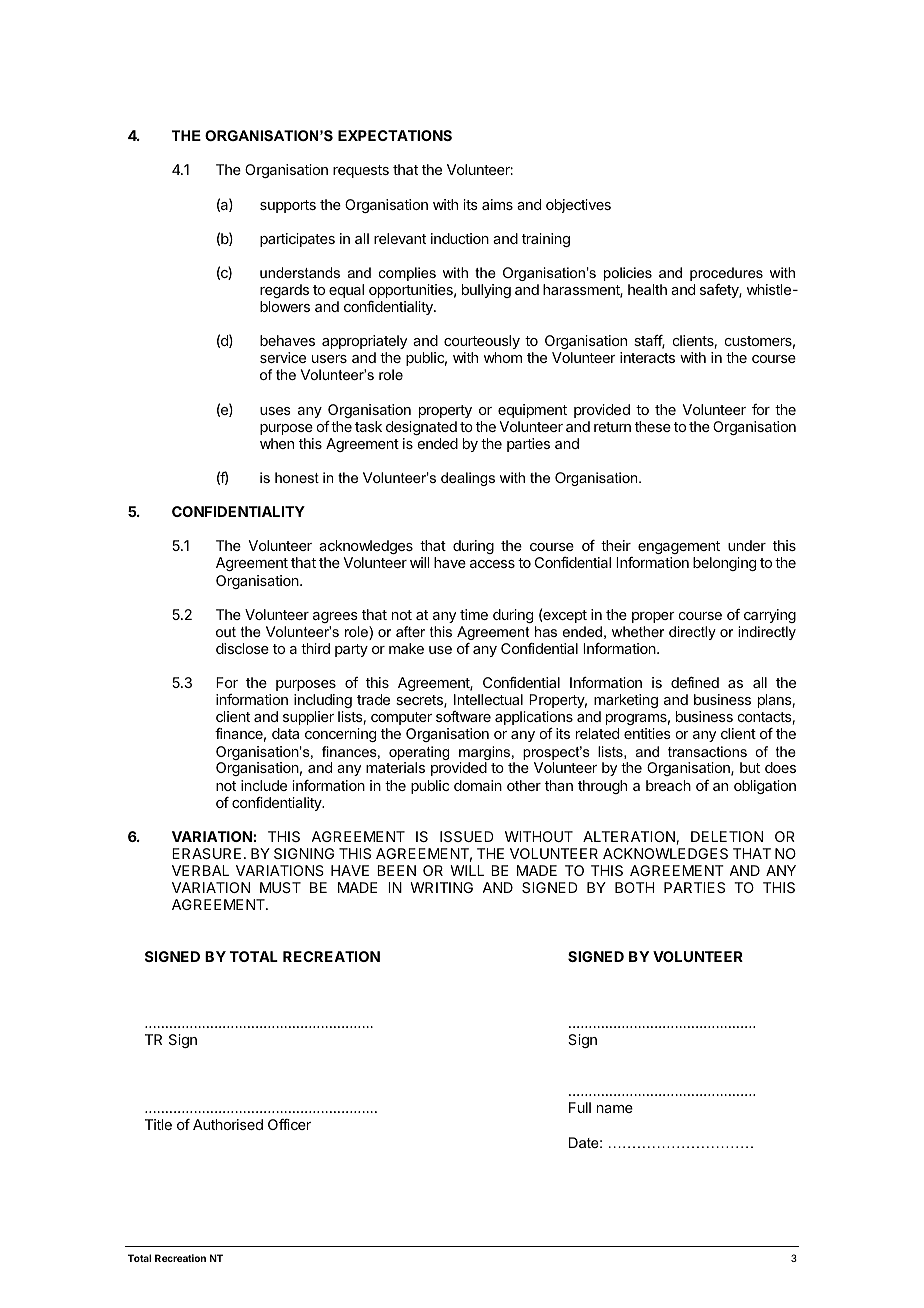 The height and width of the screenshot is (1308, 924). I want to click on objectives, so click(578, 206).
